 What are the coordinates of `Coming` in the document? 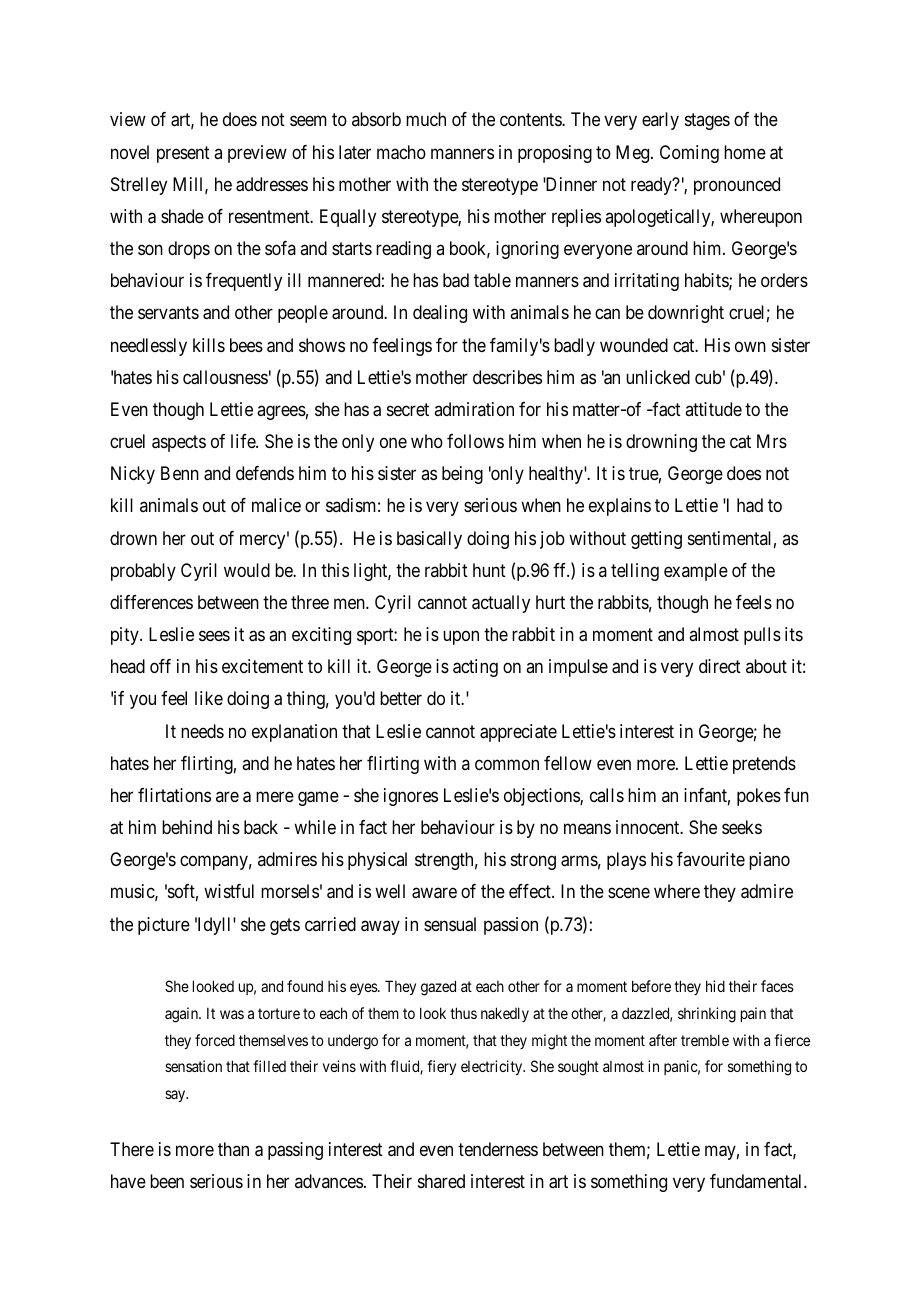 It's located at (689, 154).
